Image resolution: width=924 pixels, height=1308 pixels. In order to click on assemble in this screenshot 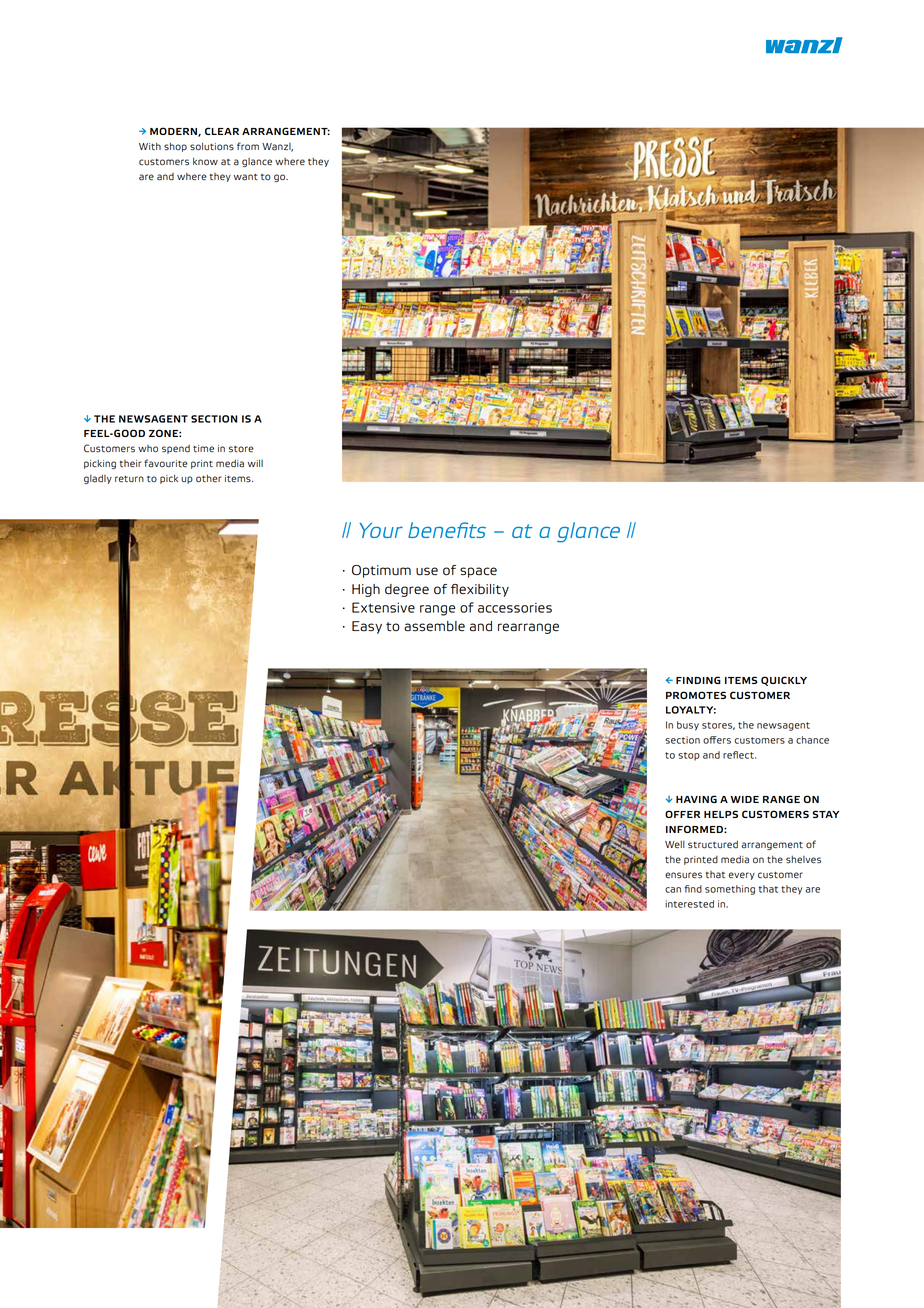, I will do `click(434, 626)`.
